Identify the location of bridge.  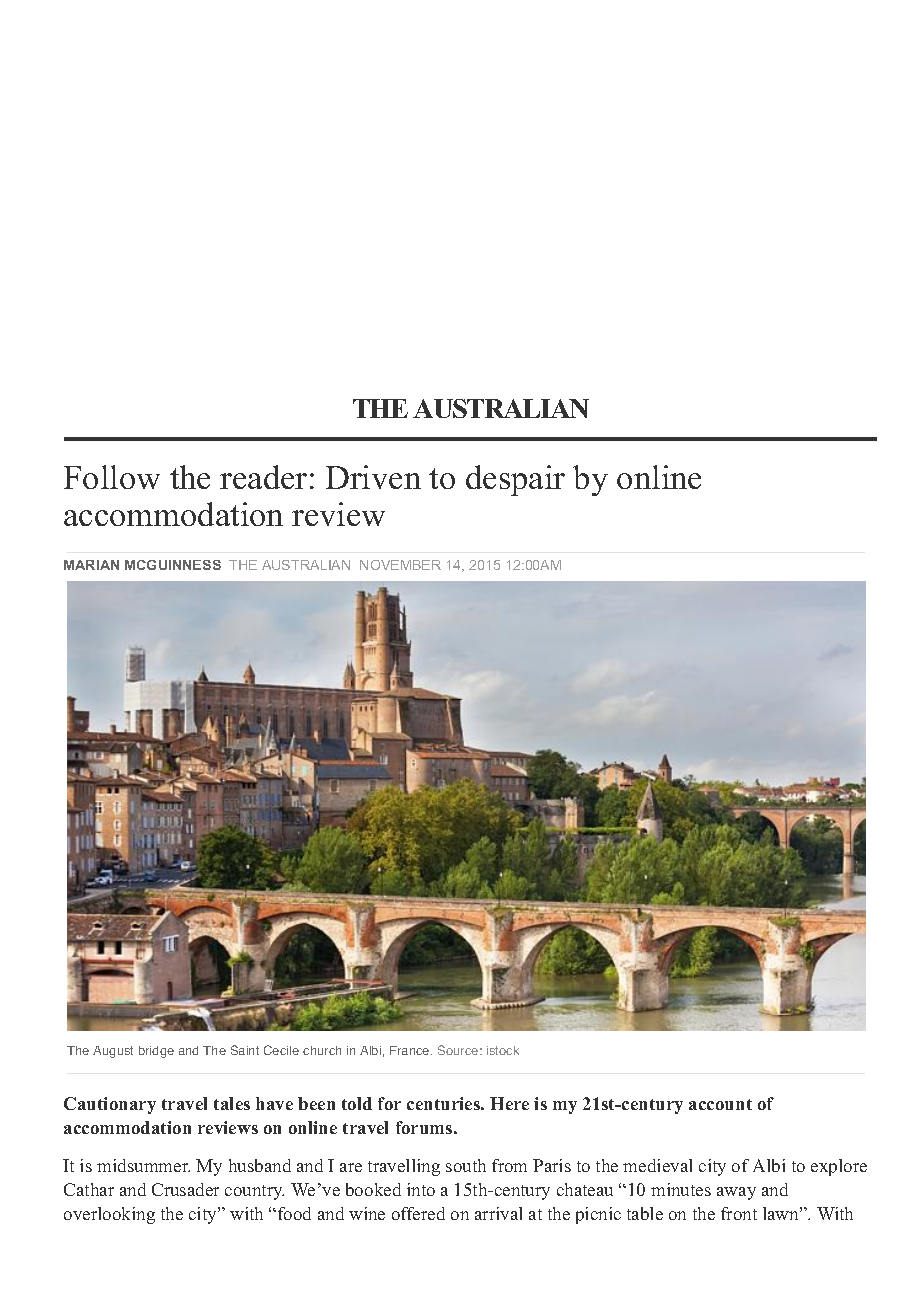
(156, 1052).
